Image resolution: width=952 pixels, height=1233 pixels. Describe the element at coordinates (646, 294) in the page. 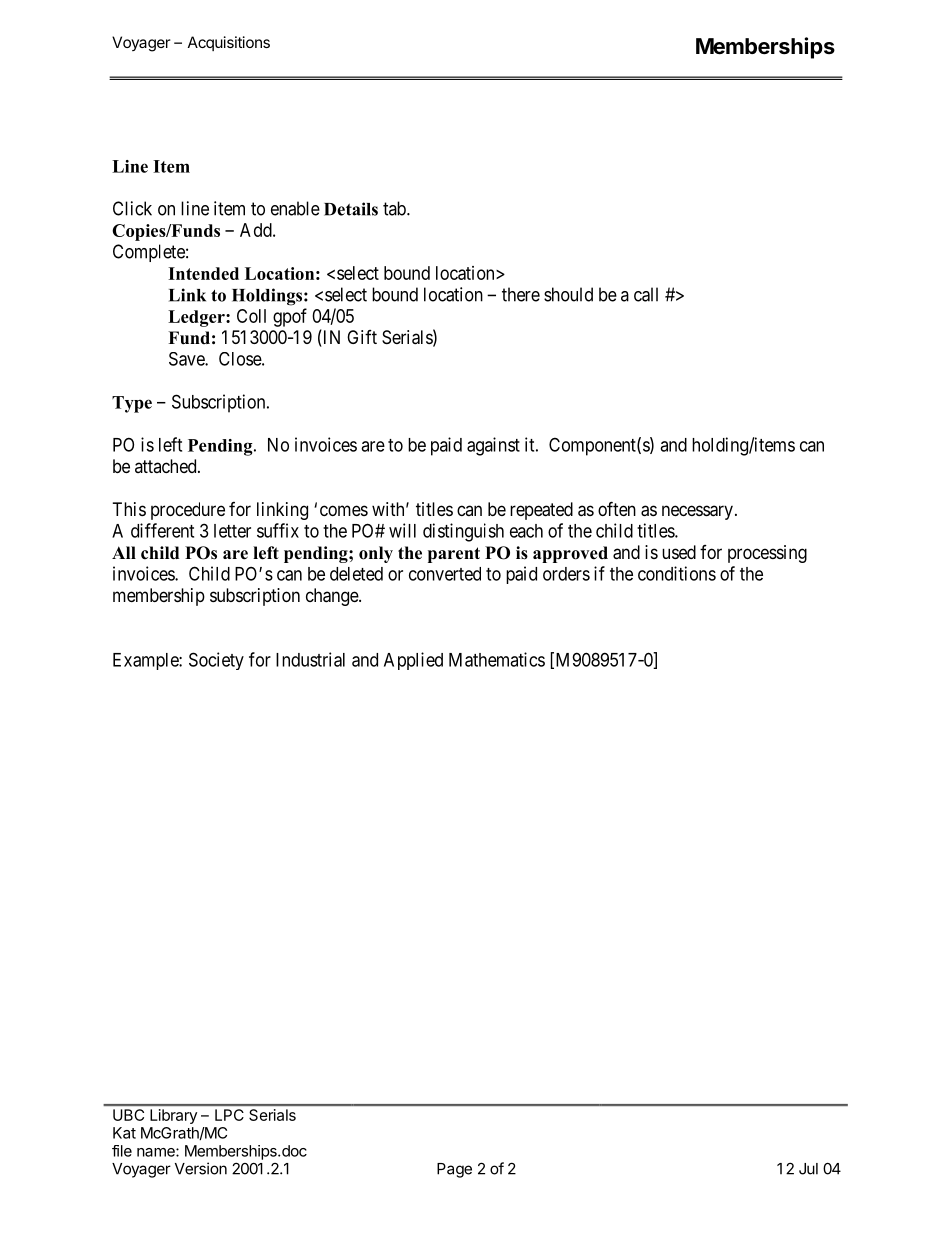

I see `call` at that location.
